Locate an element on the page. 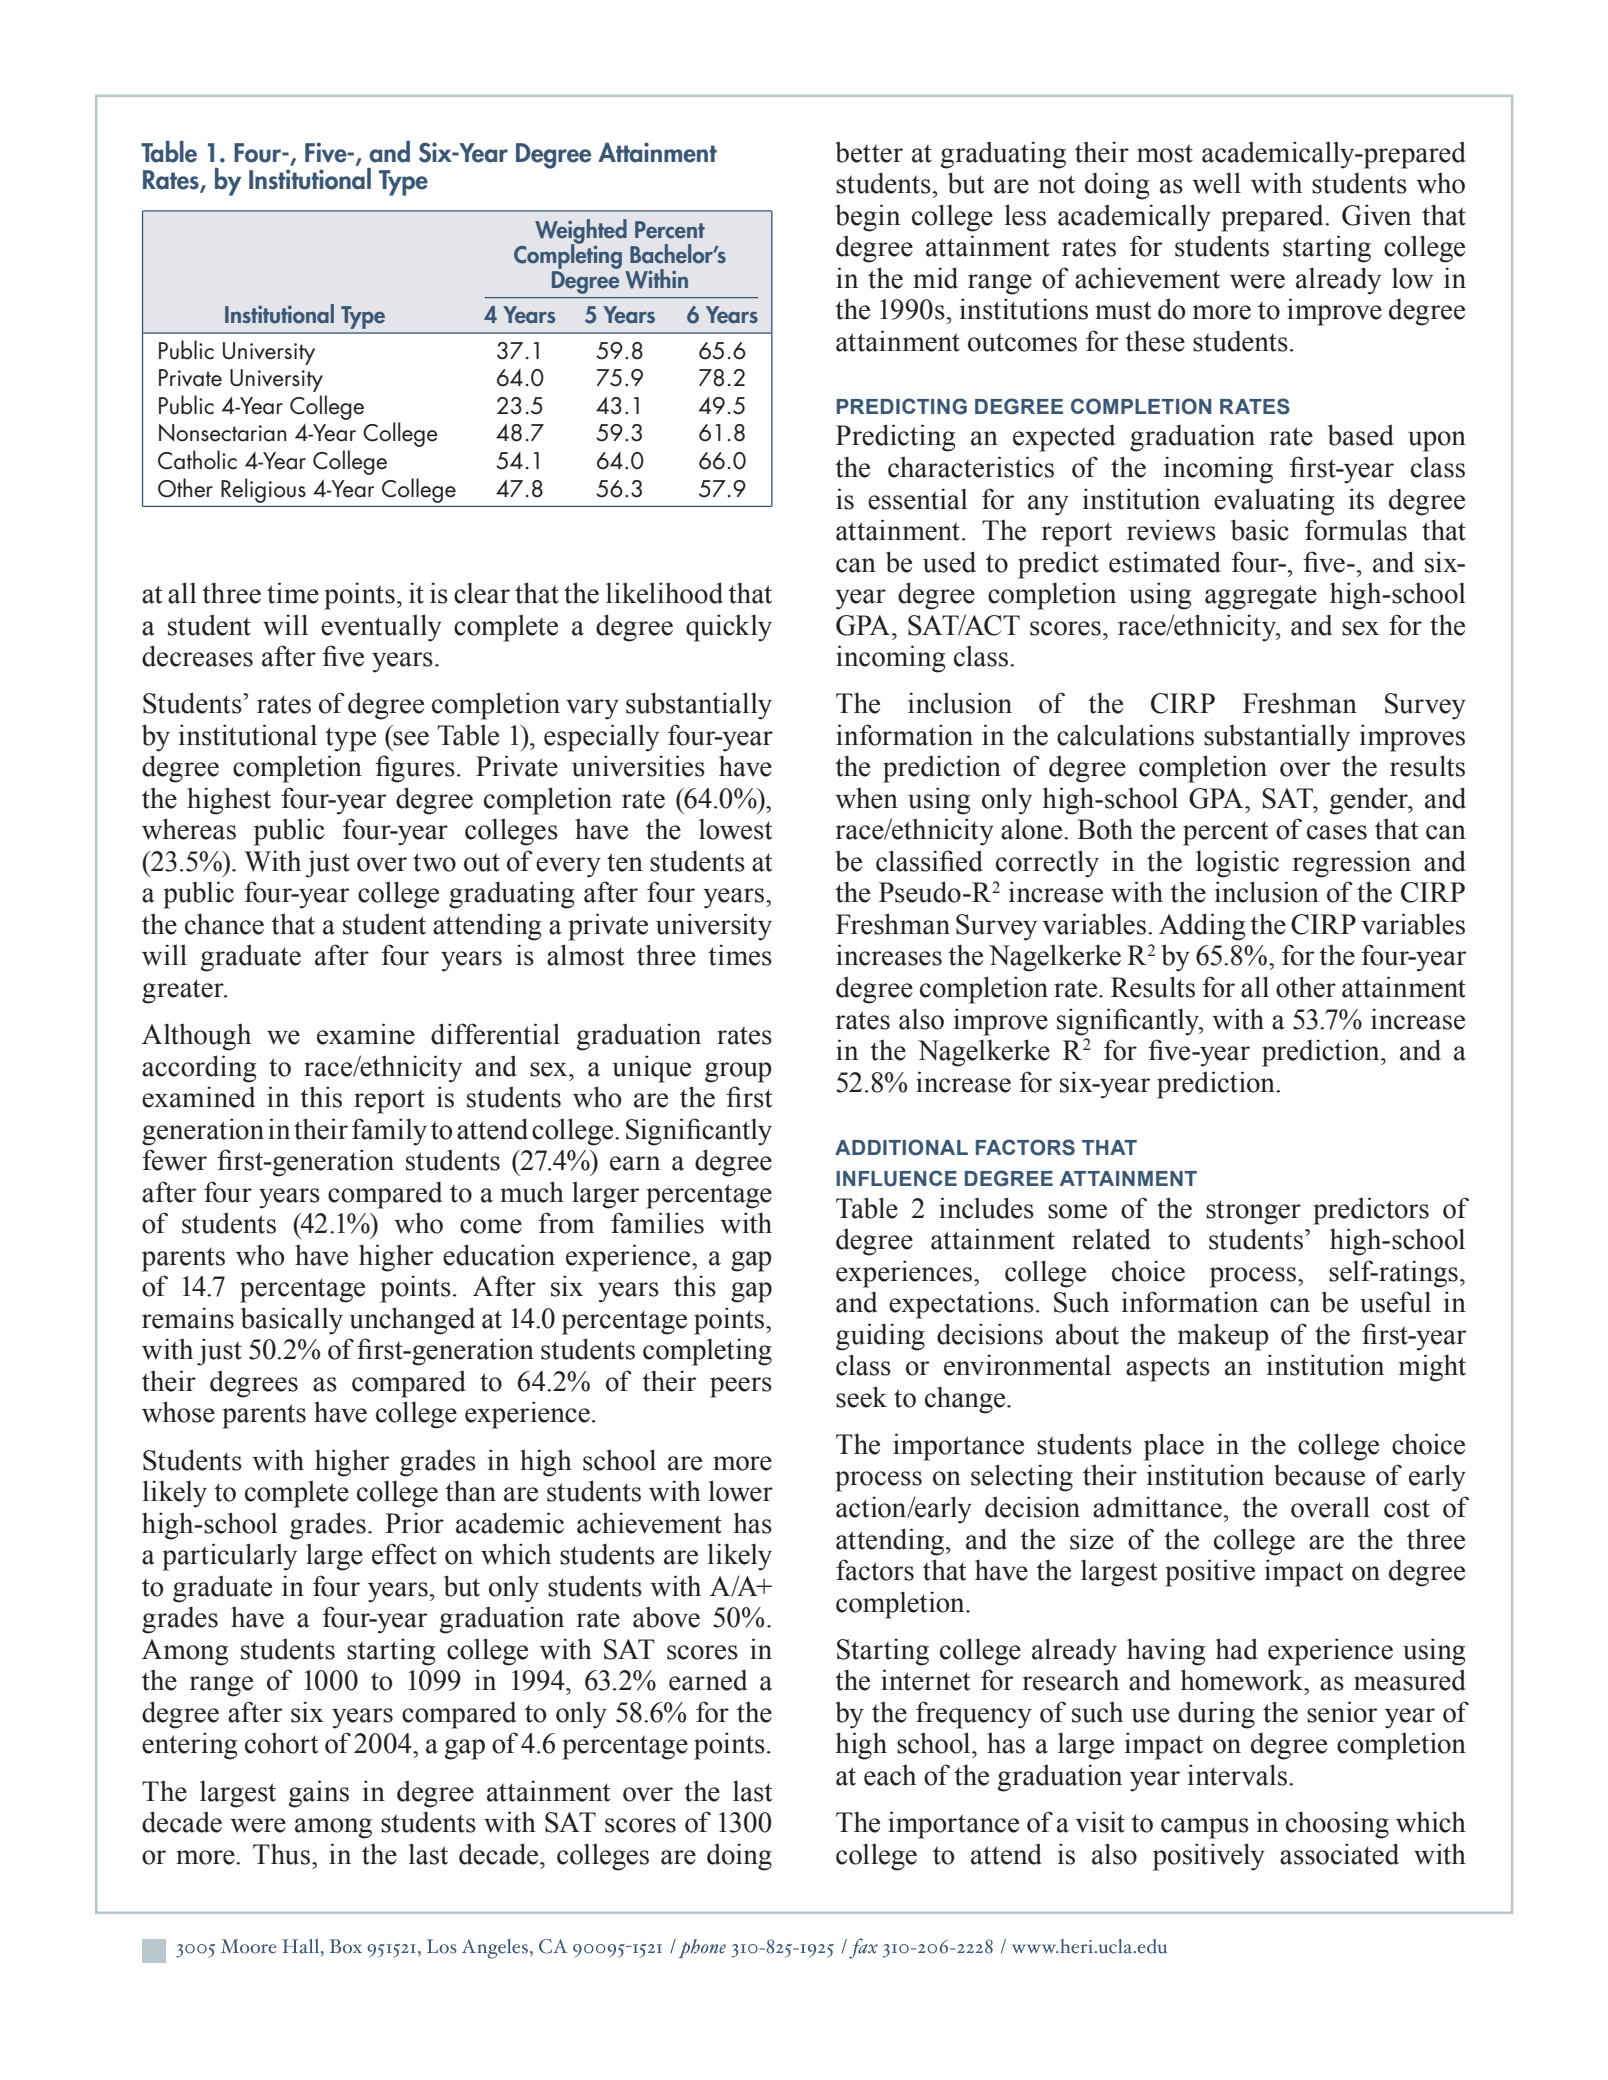 The height and width of the document is (2080, 1608). well is located at coordinates (1216, 183).
